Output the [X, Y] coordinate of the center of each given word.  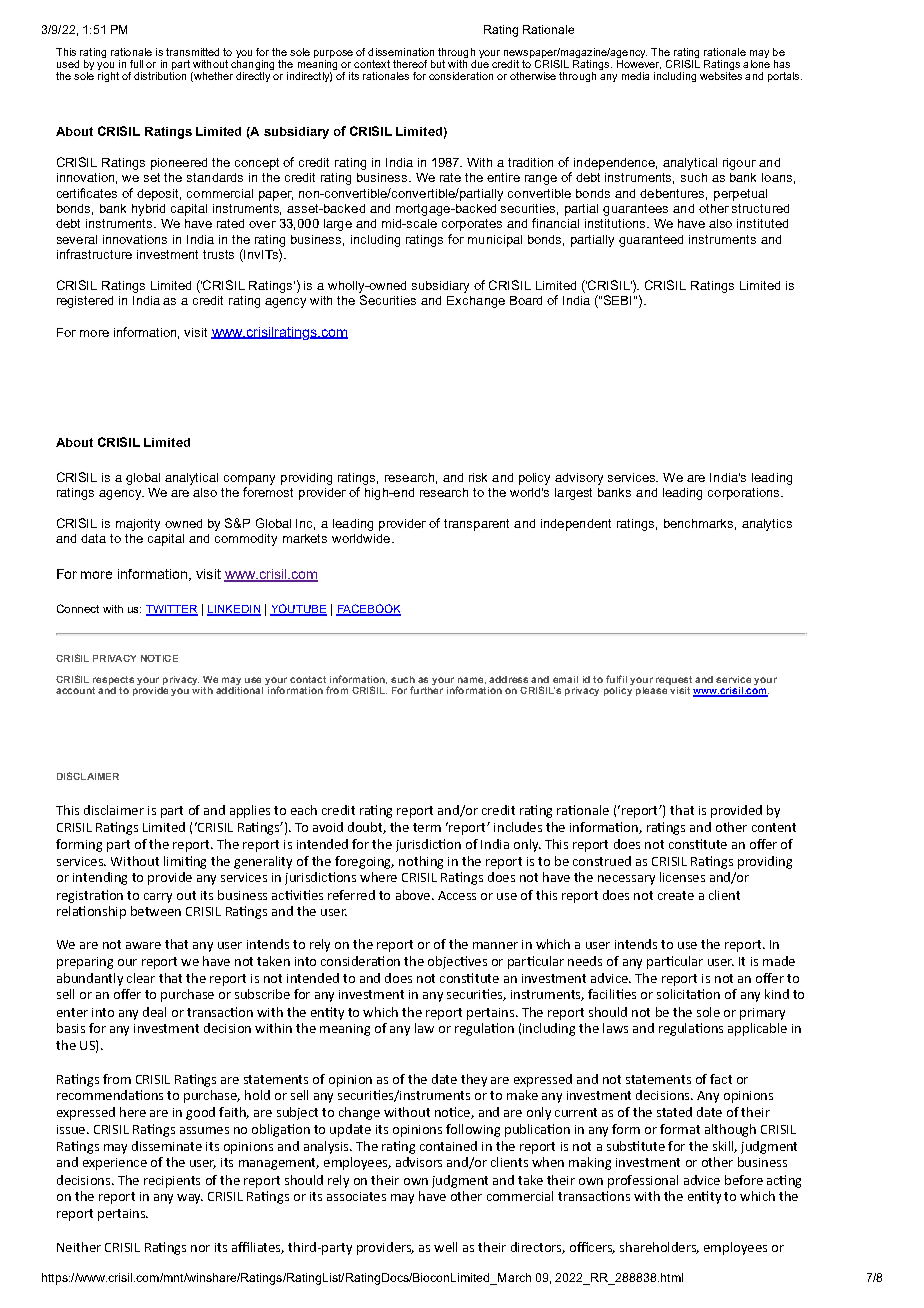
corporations [745, 494]
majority [138, 525]
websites [721, 76]
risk [478, 477]
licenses [682, 877]
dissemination [401, 52]
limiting [185, 862]
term [427, 827]
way [190, 1199]
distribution [160, 76]
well [445, 1247]
